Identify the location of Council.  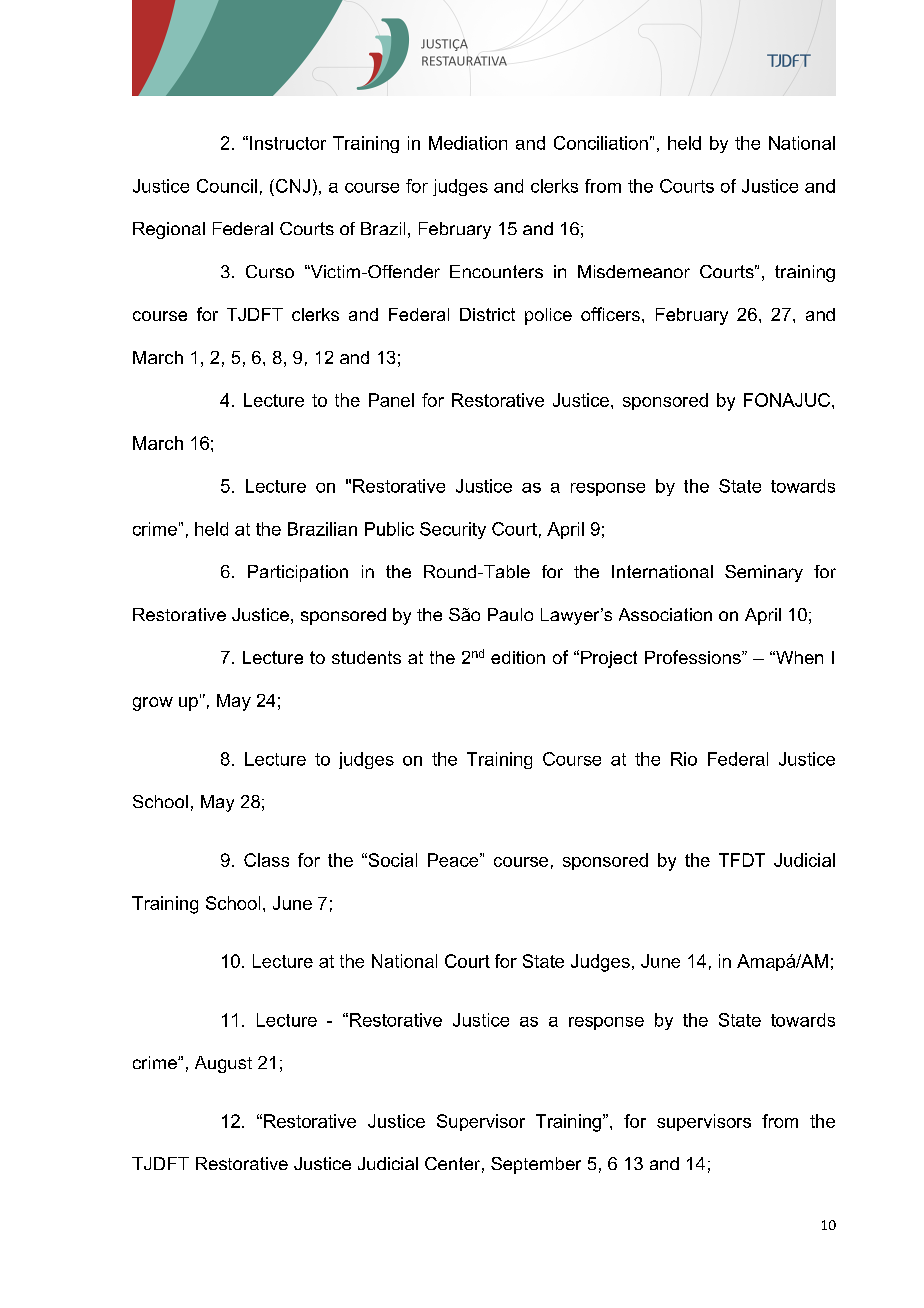
(227, 186).
